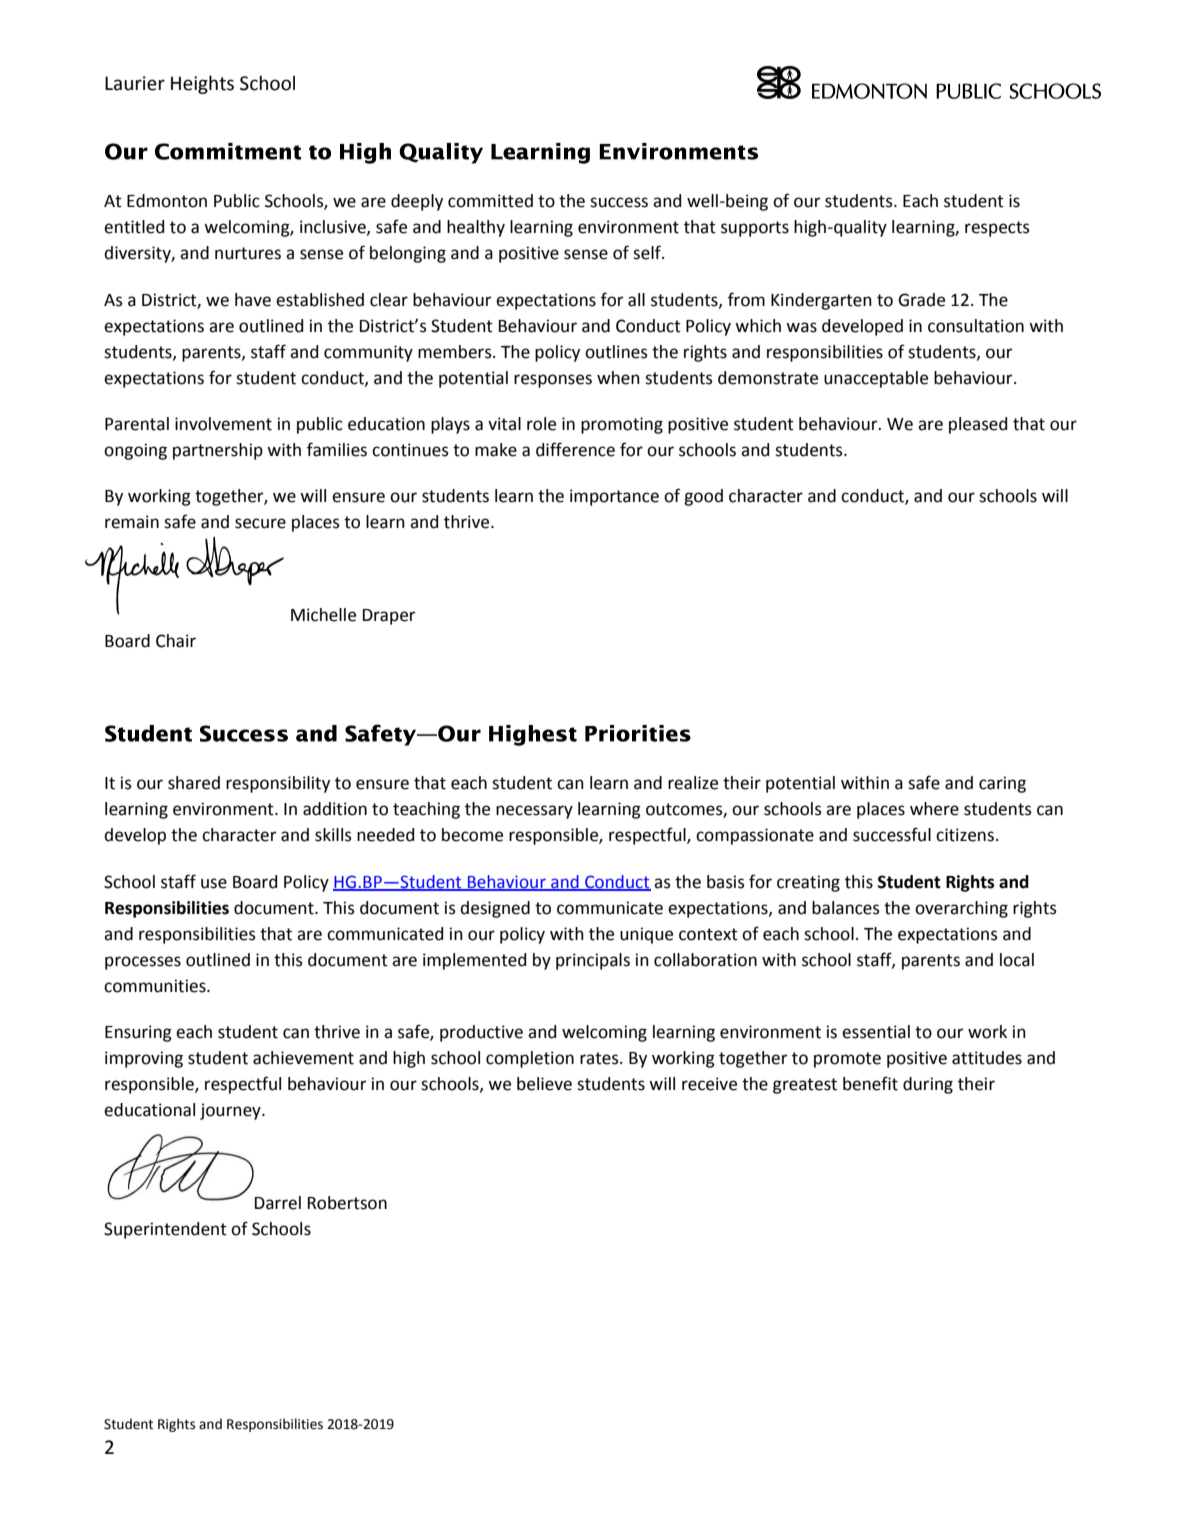  Describe the element at coordinates (534, 812) in the screenshot. I see `necessary` at that location.
